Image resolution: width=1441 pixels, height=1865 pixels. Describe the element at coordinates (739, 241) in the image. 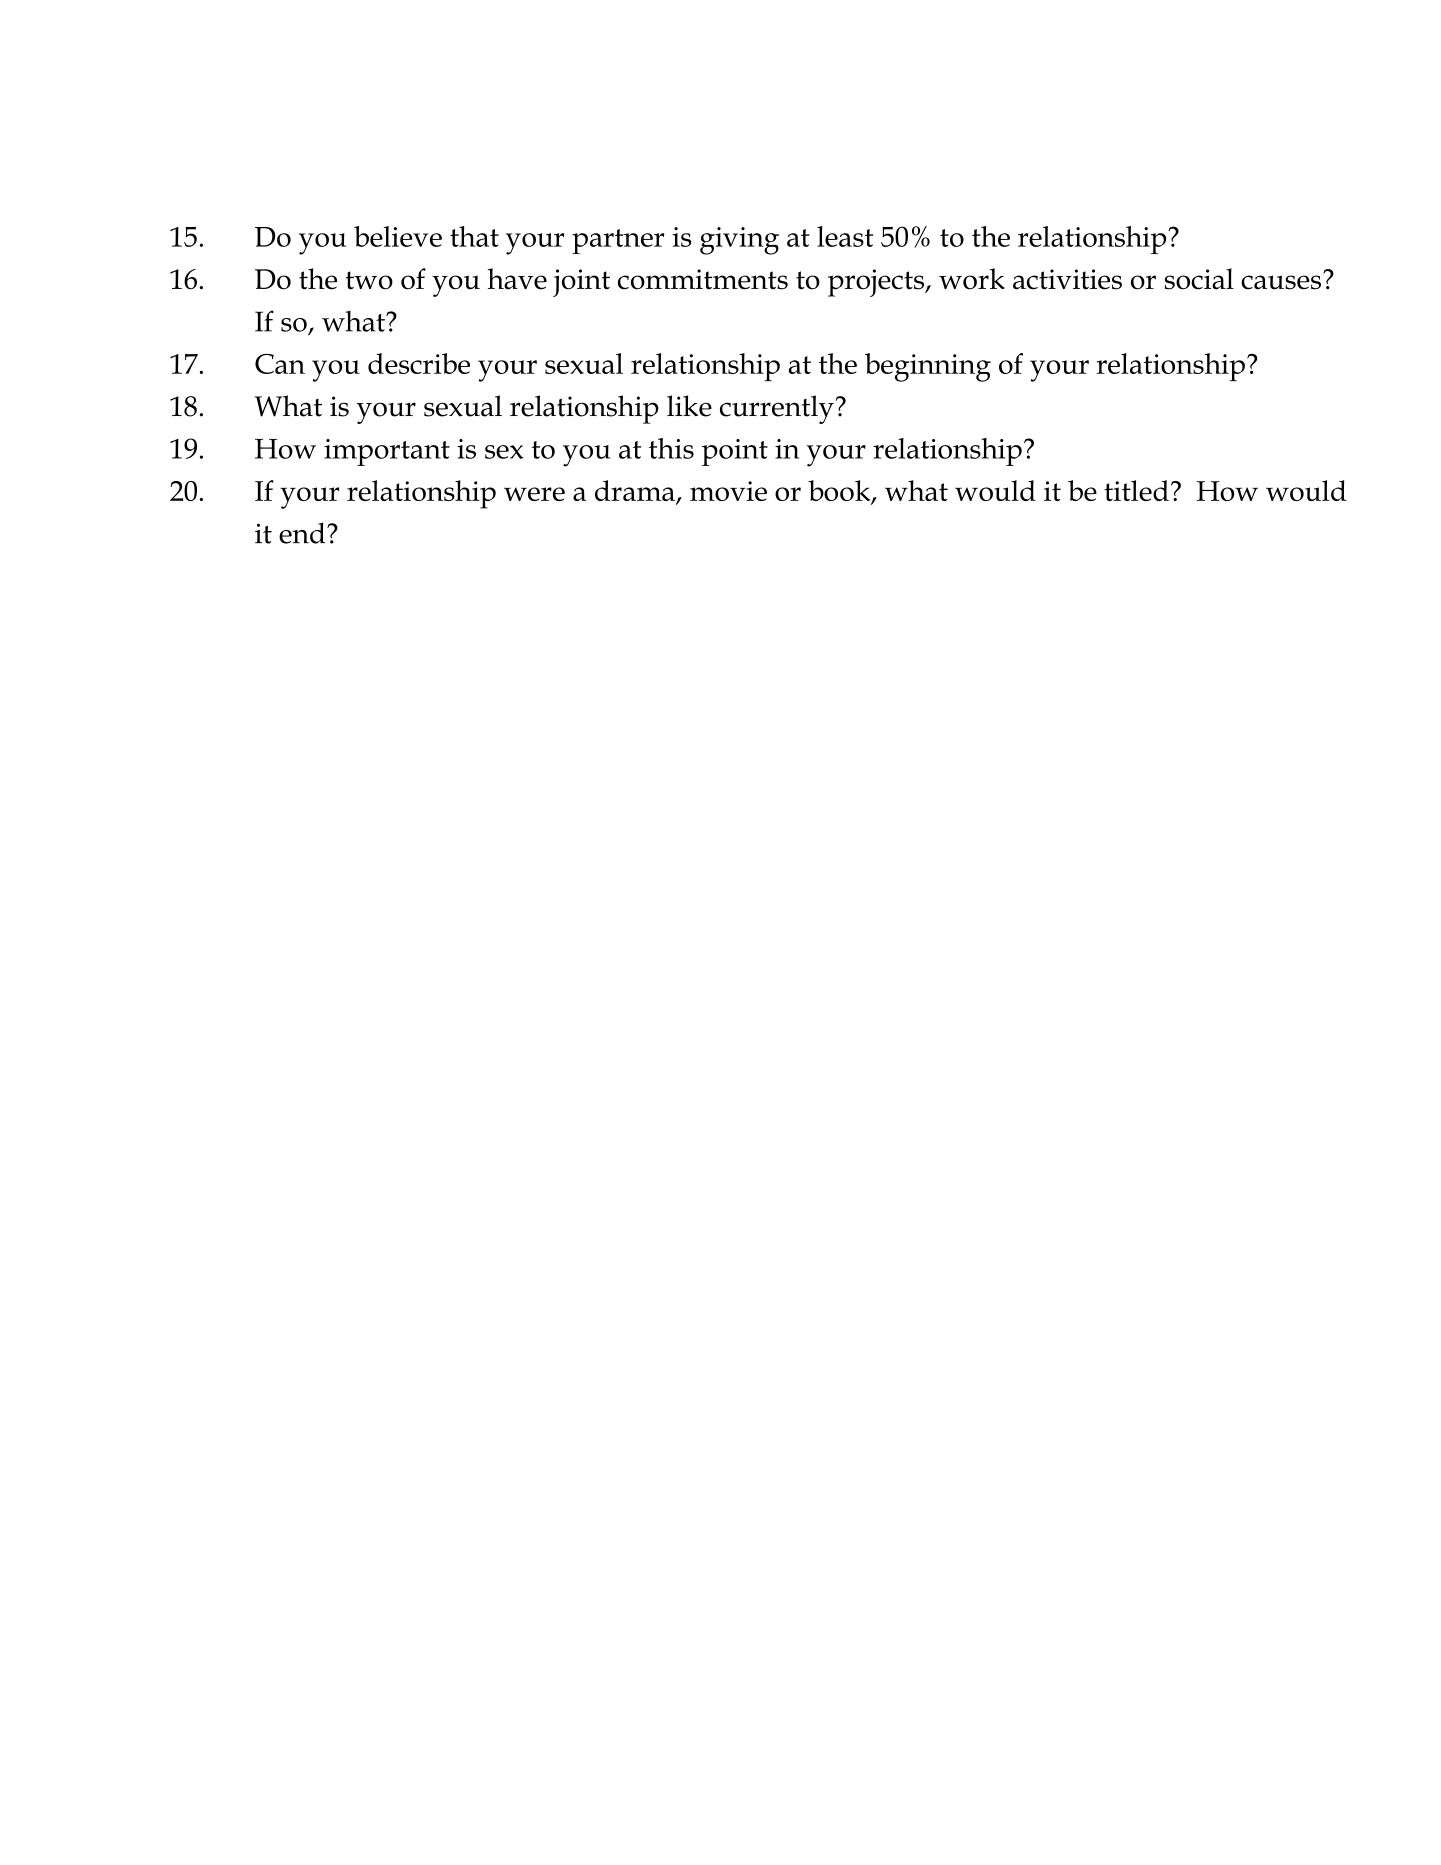

I see `giving` at that location.
